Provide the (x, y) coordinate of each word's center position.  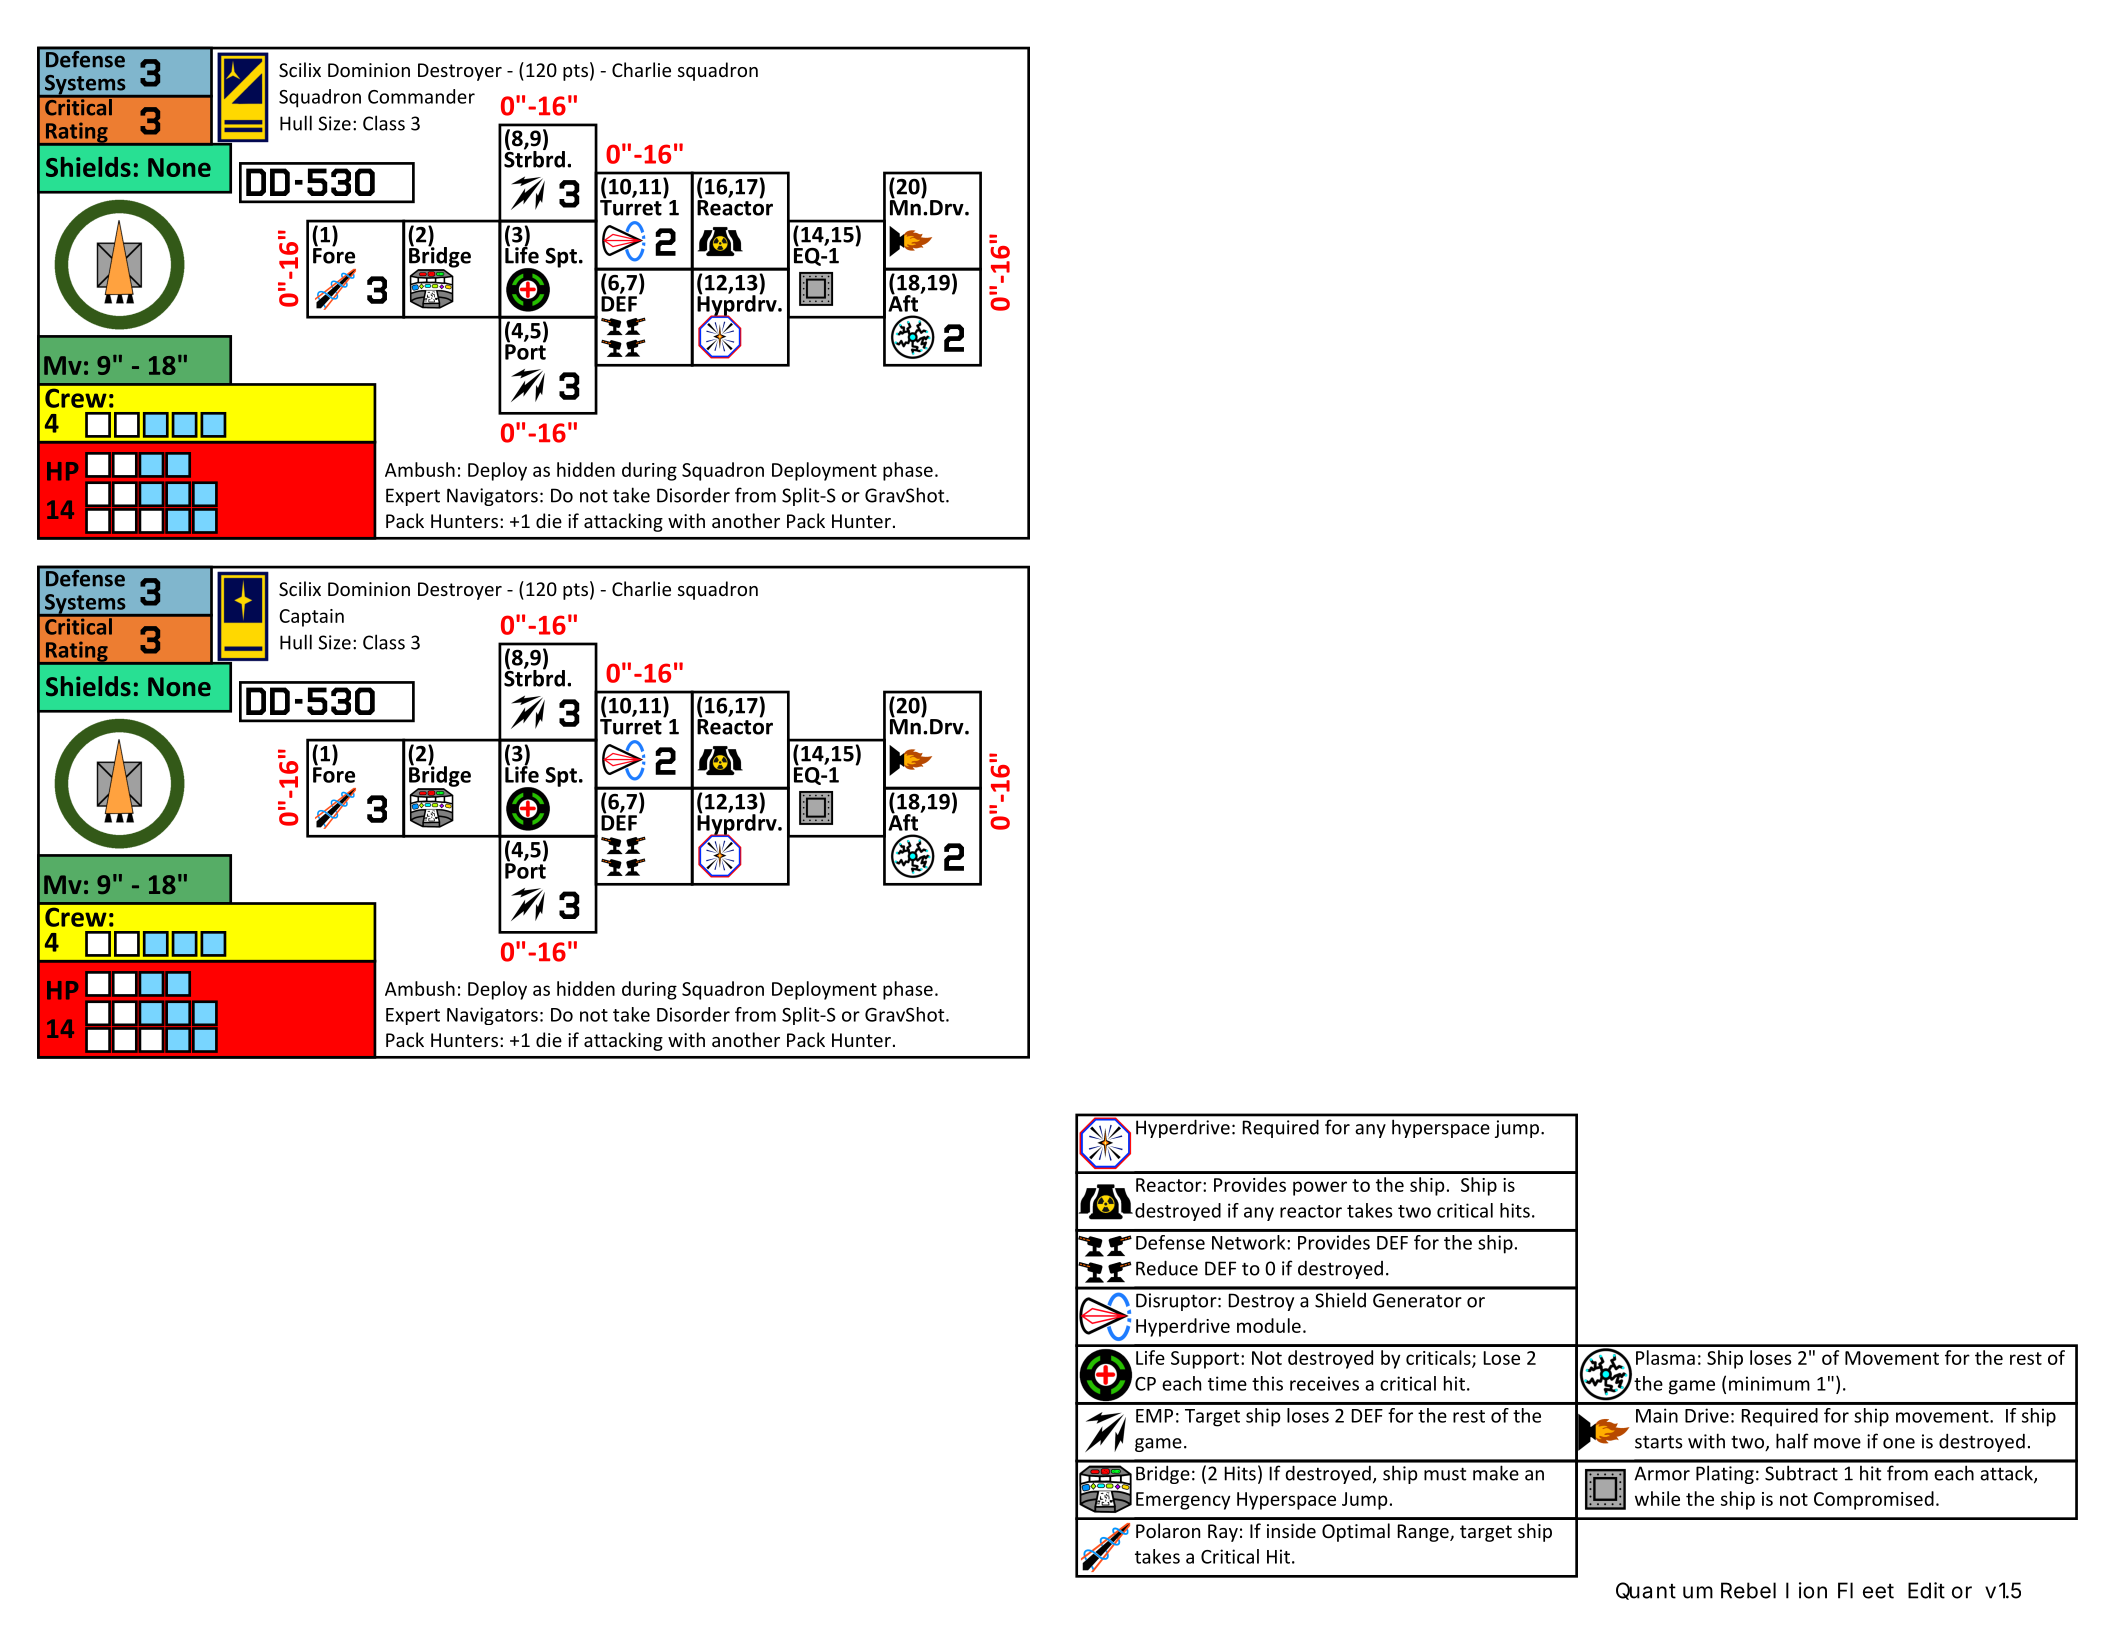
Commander (421, 96)
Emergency (1183, 1501)
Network (1250, 1242)
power (1320, 1188)
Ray (1223, 1533)
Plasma (1665, 1357)
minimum (1769, 1383)
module (1269, 1325)
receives (1324, 1383)
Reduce (1167, 1268)
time (1227, 1383)
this (1267, 1383)
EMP (1154, 1416)
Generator (1417, 1300)
